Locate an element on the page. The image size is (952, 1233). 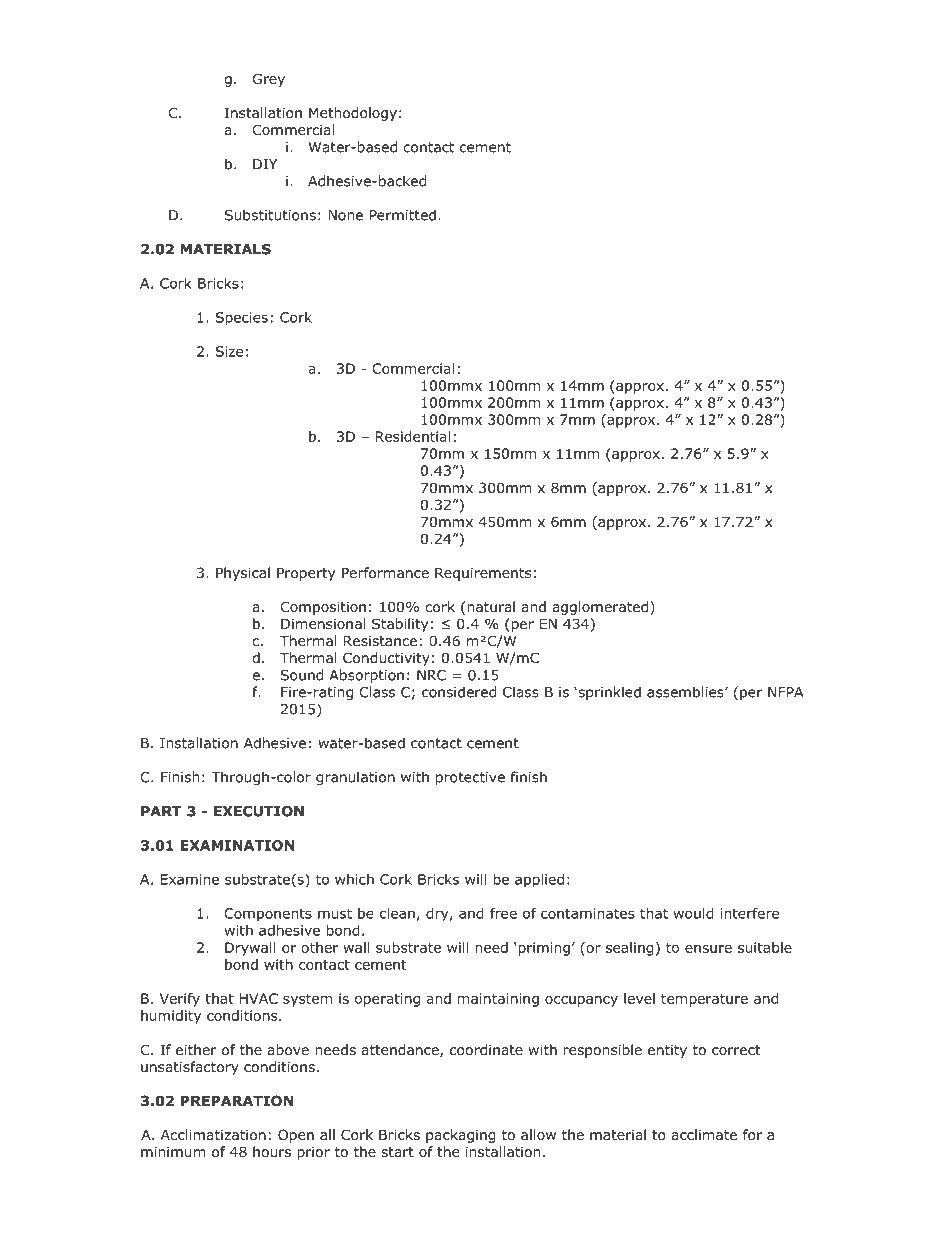
protective is located at coordinates (470, 778).
